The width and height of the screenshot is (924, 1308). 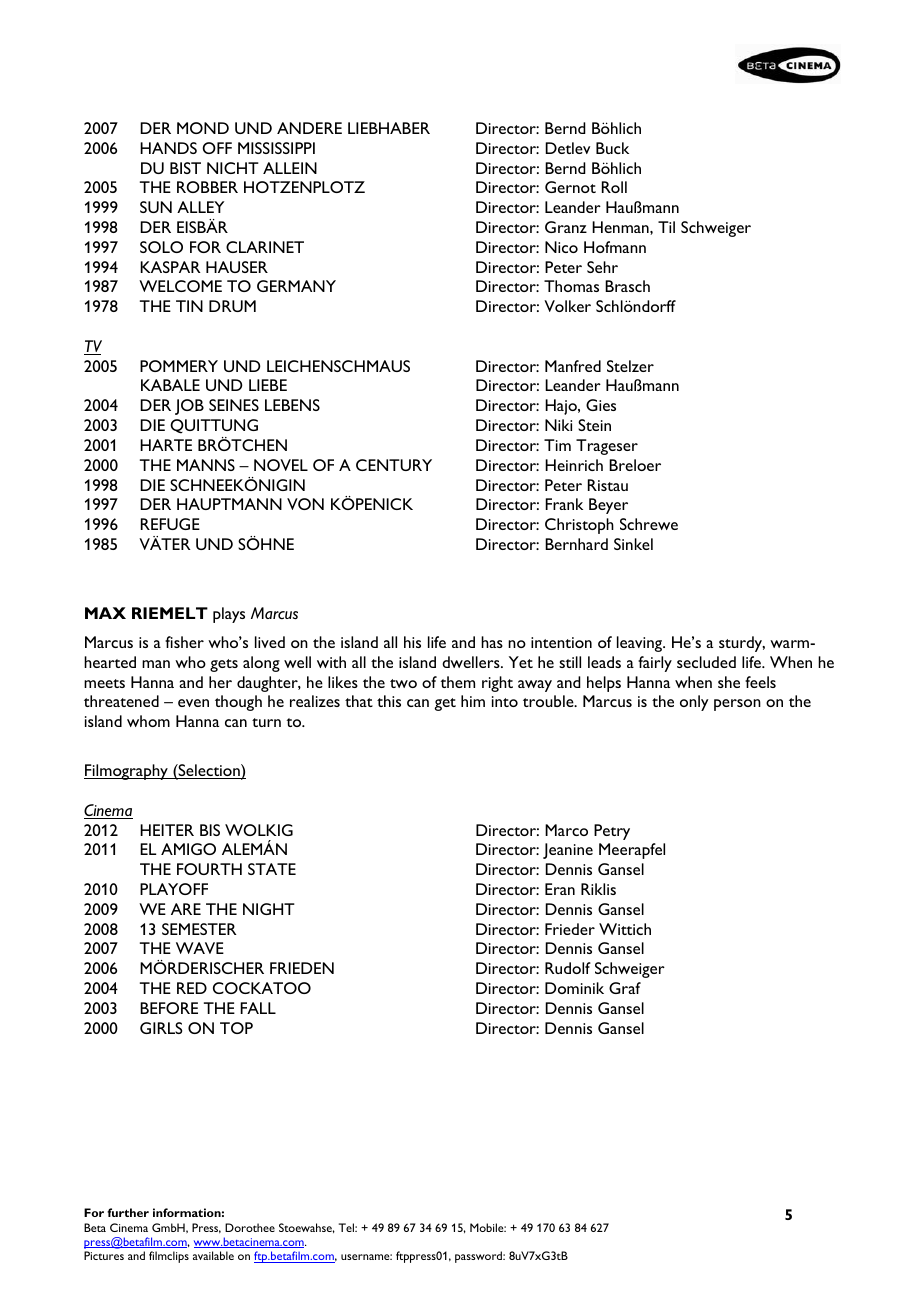 What do you see at coordinates (570, 187) in the screenshot?
I see `Gernot` at bounding box center [570, 187].
